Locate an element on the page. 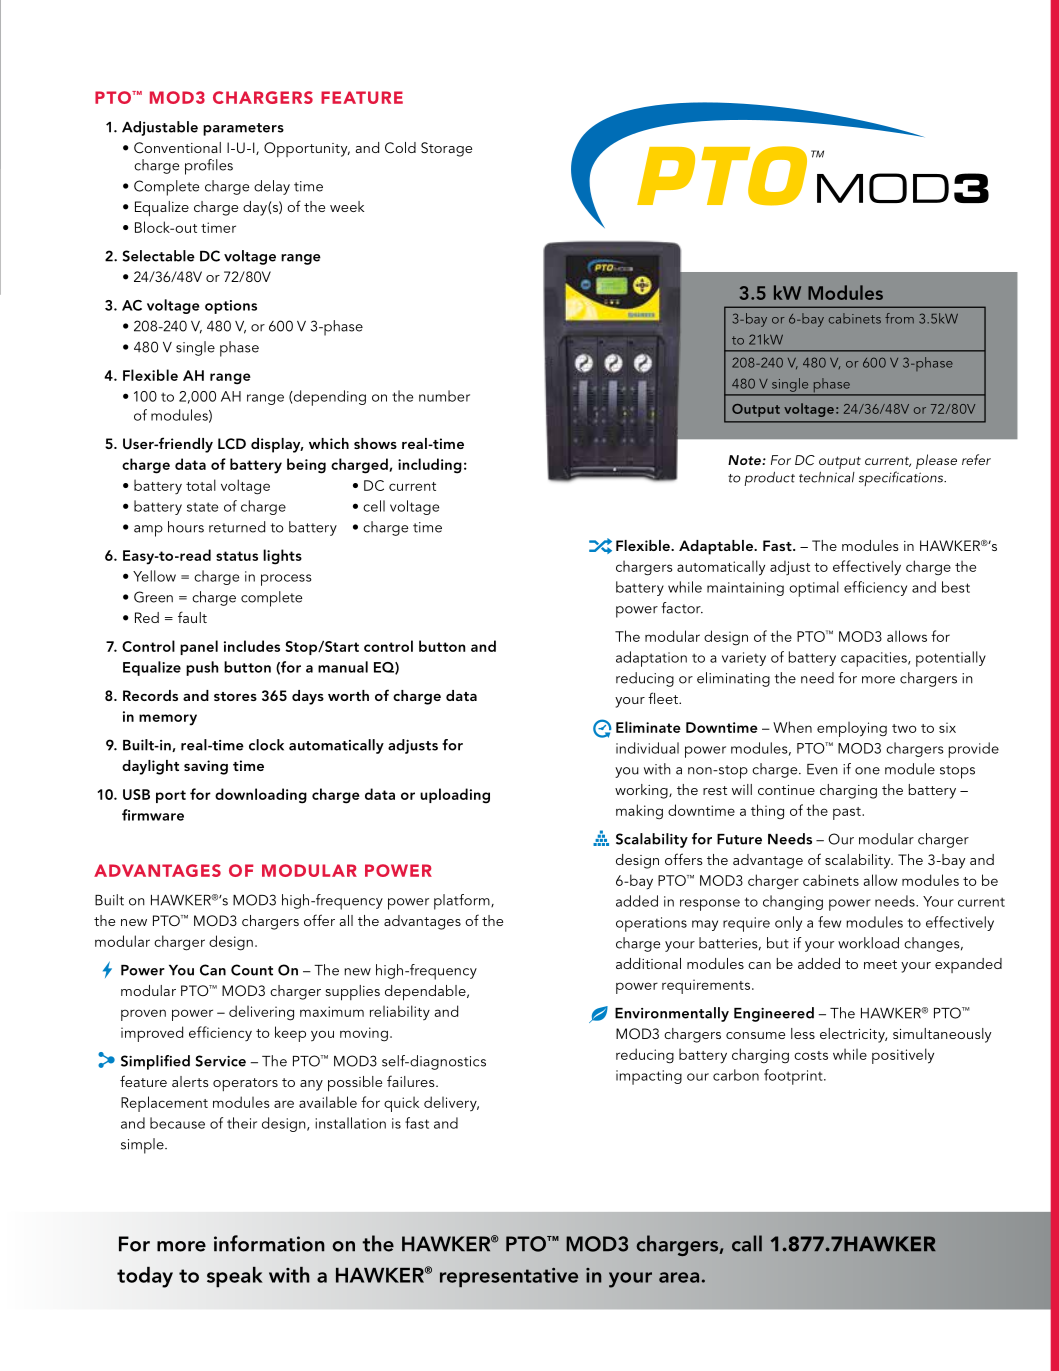  area is located at coordinates (679, 1277).
